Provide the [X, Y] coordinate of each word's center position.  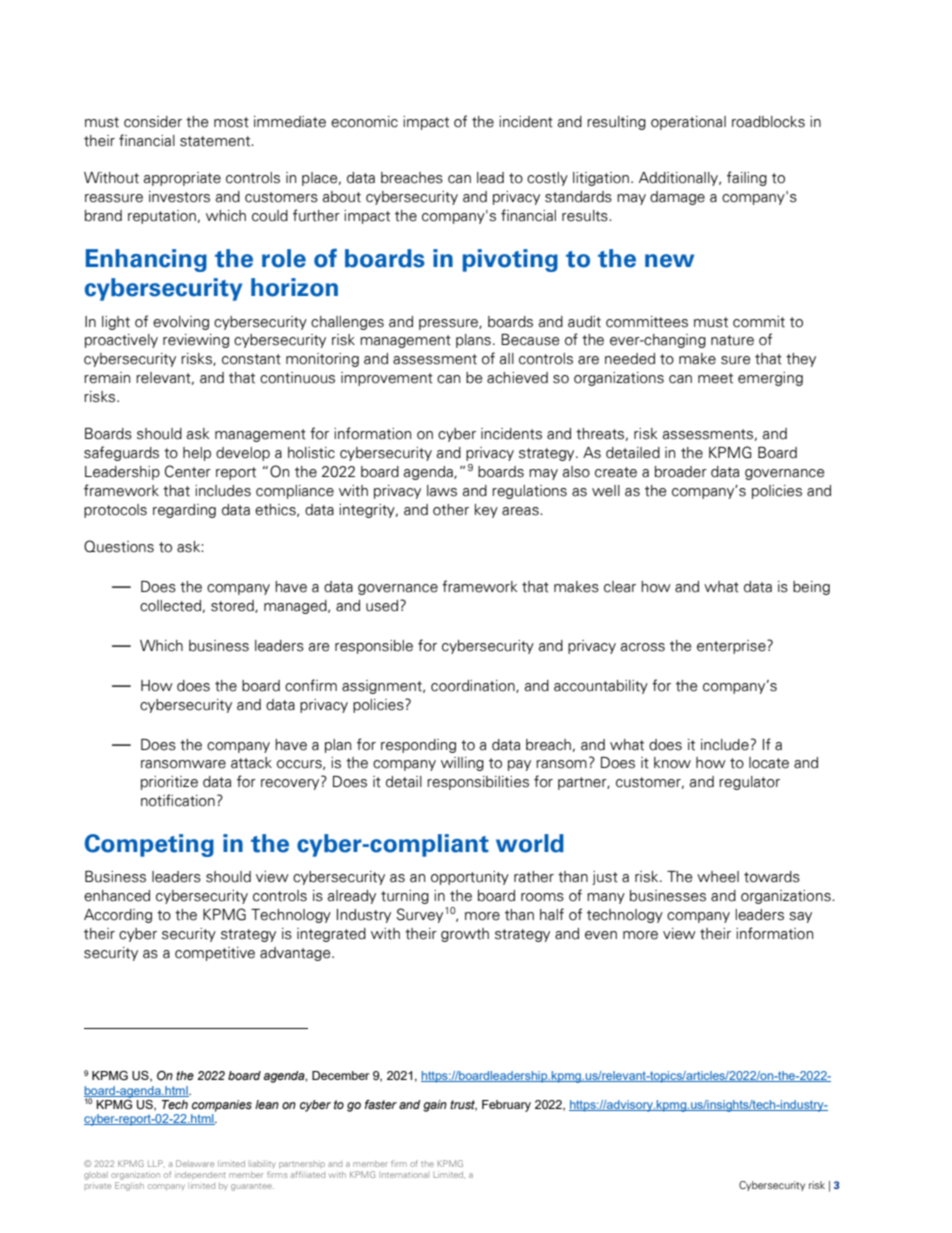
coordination [474, 686]
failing [747, 178]
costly [547, 179]
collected [170, 606]
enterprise [732, 647]
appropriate [182, 179]
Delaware [195, 1163]
